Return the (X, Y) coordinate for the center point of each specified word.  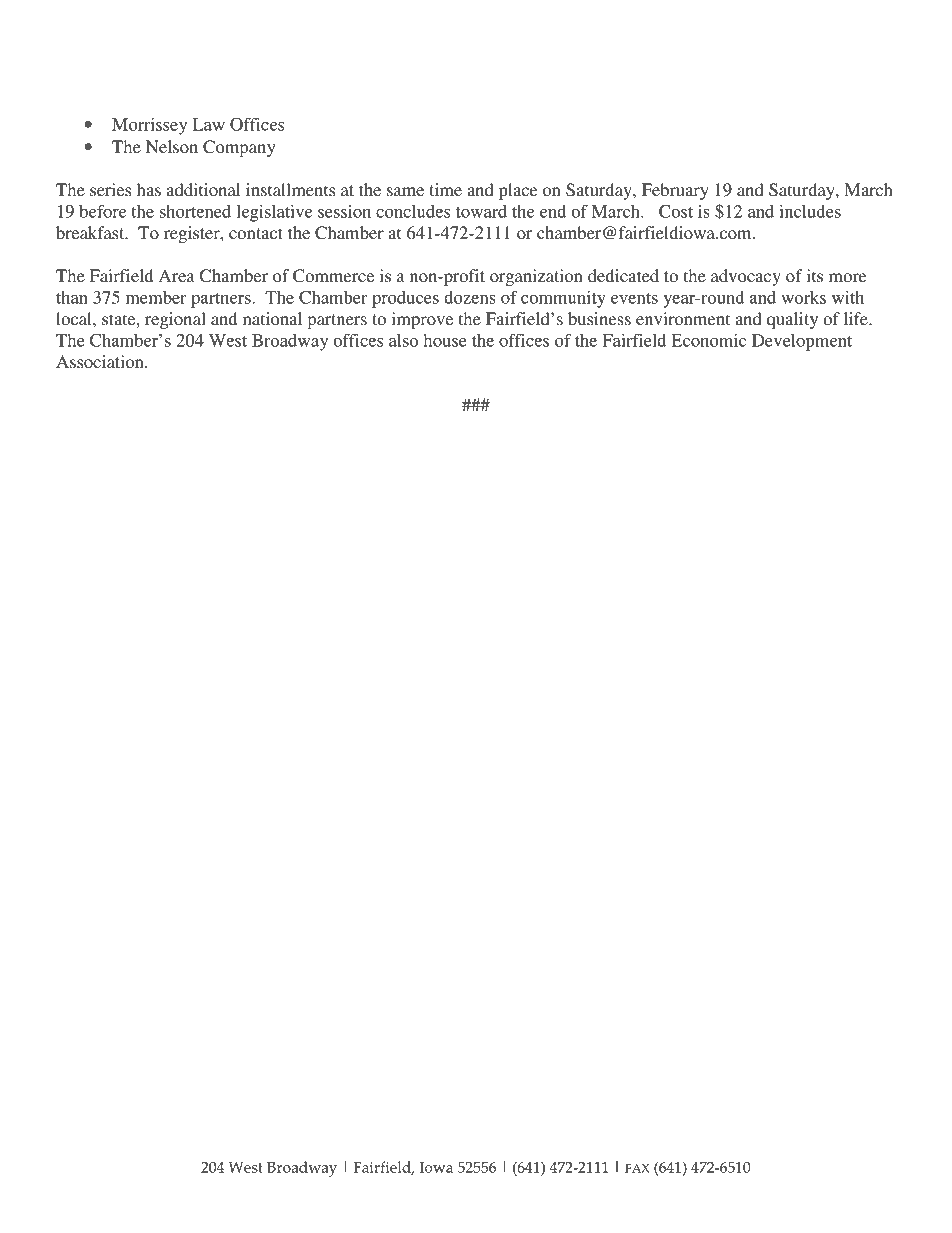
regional (175, 320)
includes (810, 211)
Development (802, 342)
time (445, 189)
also (403, 340)
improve (422, 320)
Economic (708, 340)
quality (792, 320)
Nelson (172, 146)
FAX (637, 1168)
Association (101, 361)
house (445, 340)
